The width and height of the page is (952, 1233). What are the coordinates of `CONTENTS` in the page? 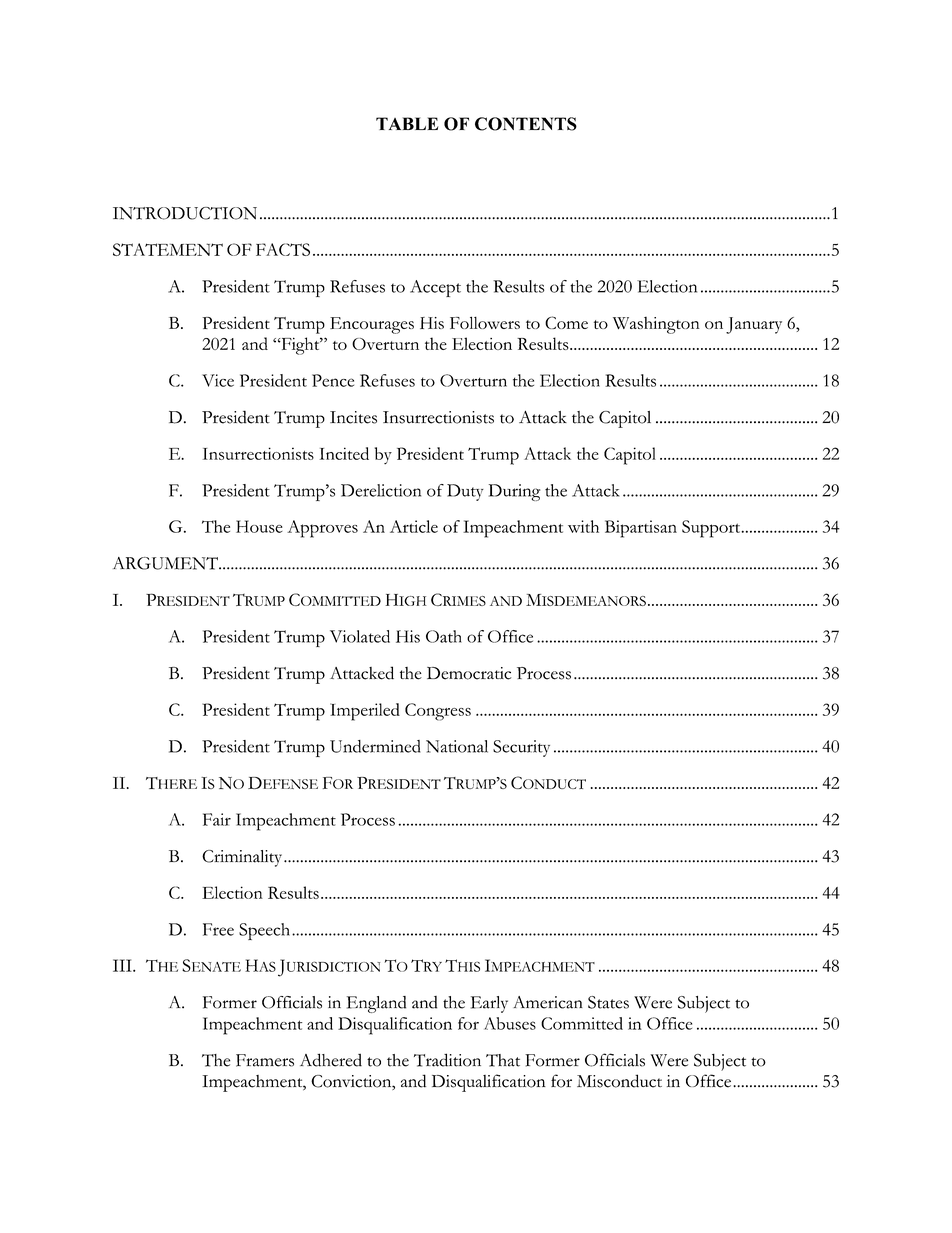 It's located at (526, 124).
